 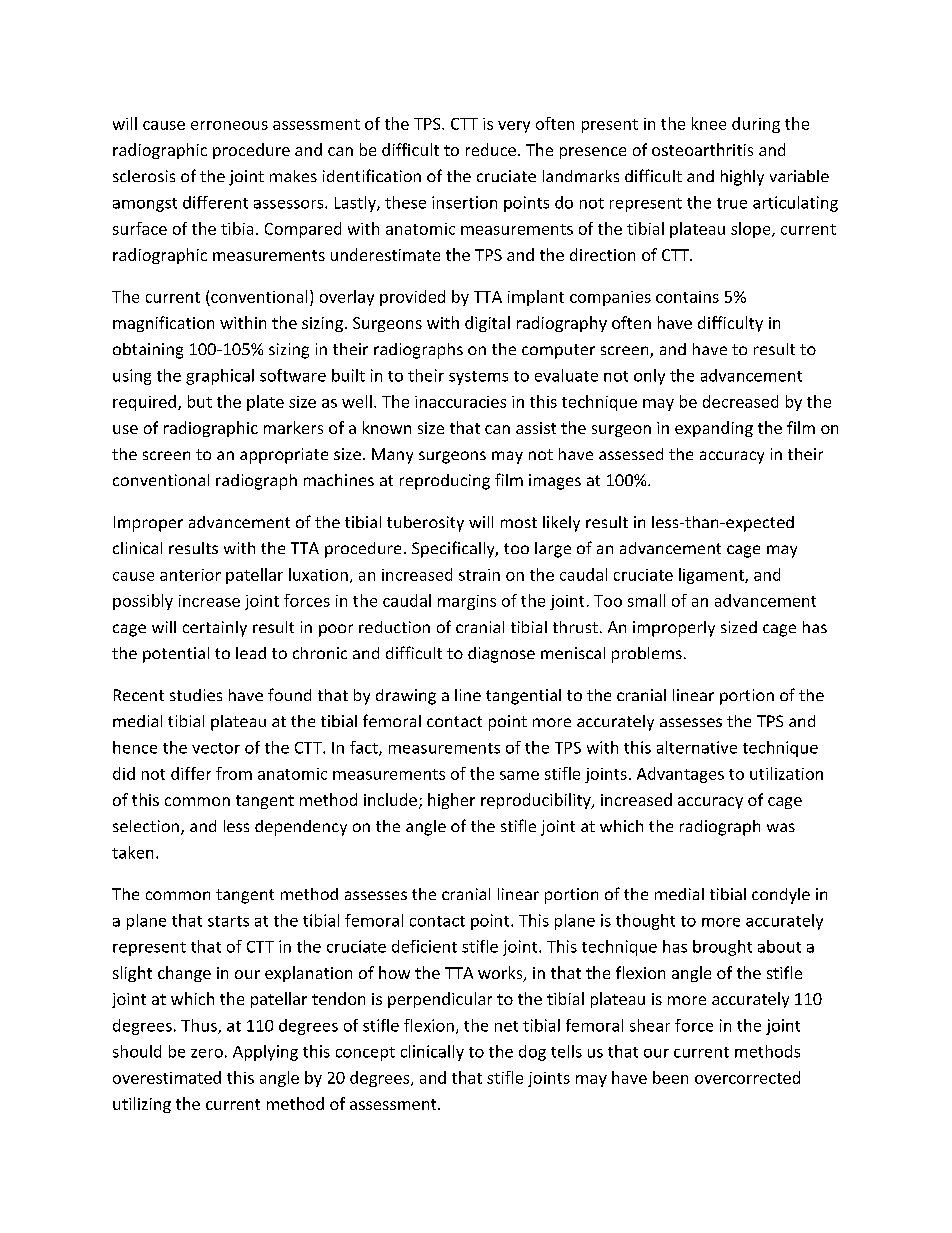 I want to click on systems, so click(x=478, y=378).
